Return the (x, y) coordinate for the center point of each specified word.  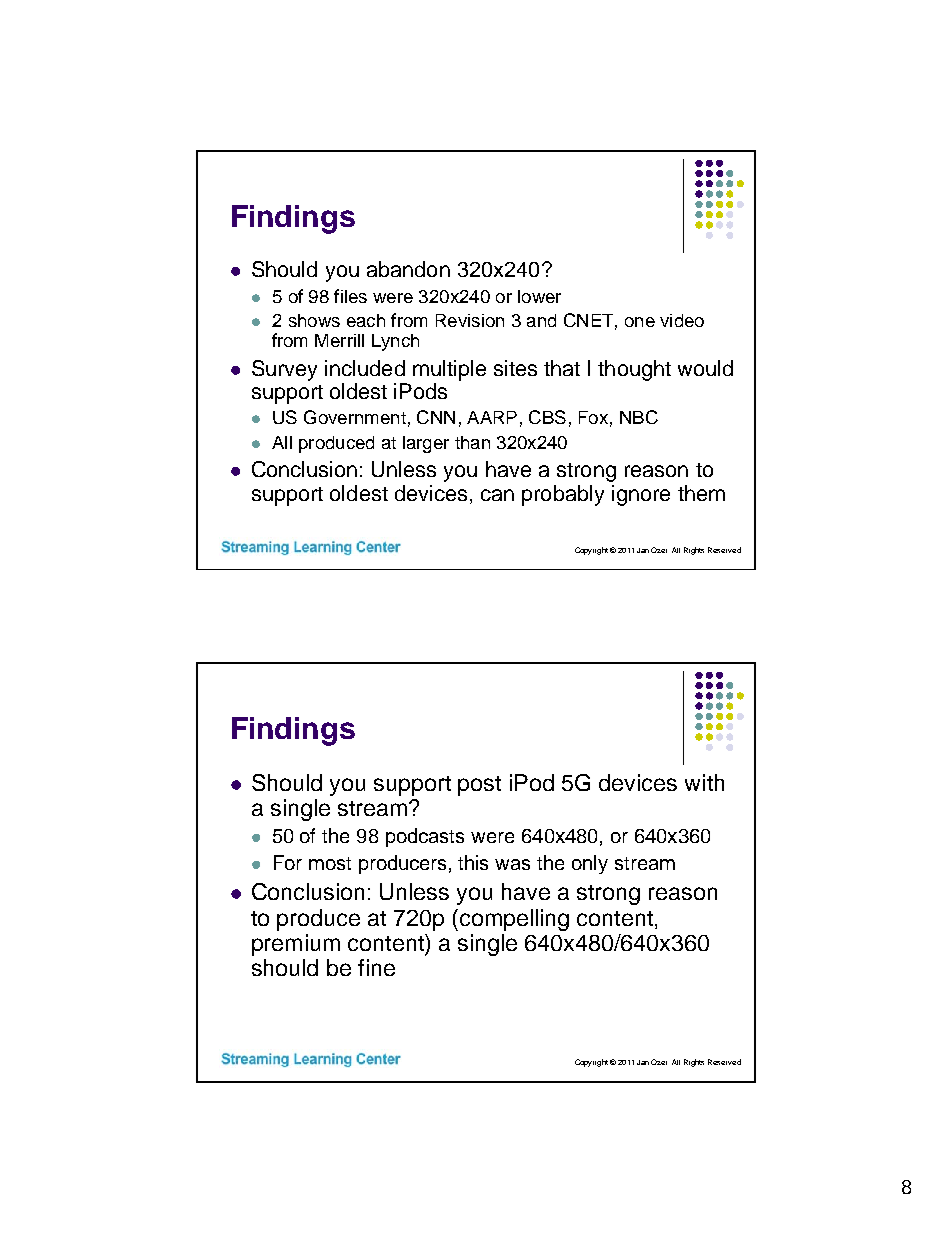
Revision (470, 320)
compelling (514, 920)
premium (296, 945)
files (350, 296)
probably (563, 495)
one (640, 322)
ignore (641, 495)
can (497, 495)
